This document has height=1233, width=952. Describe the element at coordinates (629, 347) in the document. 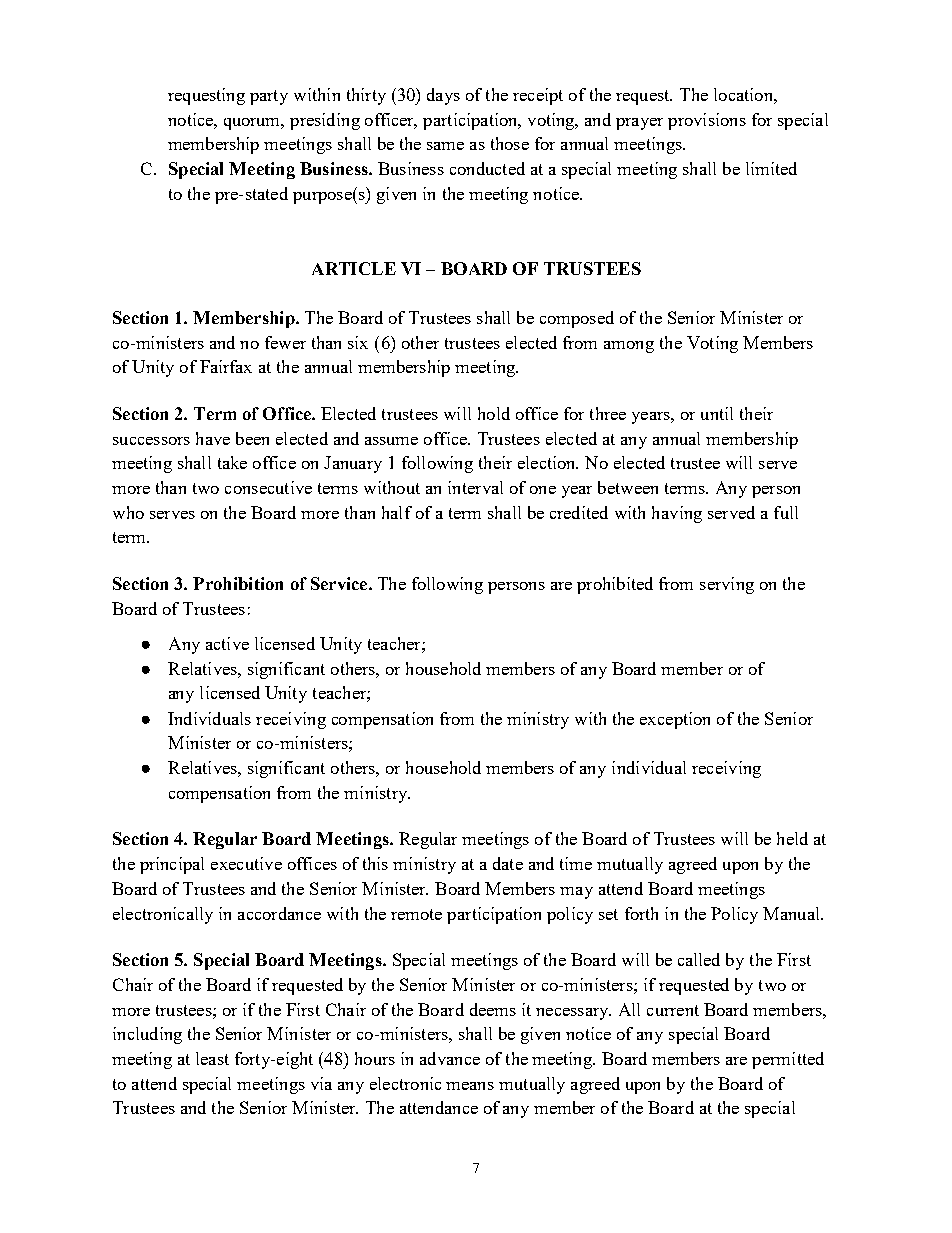

I see `among` at that location.
